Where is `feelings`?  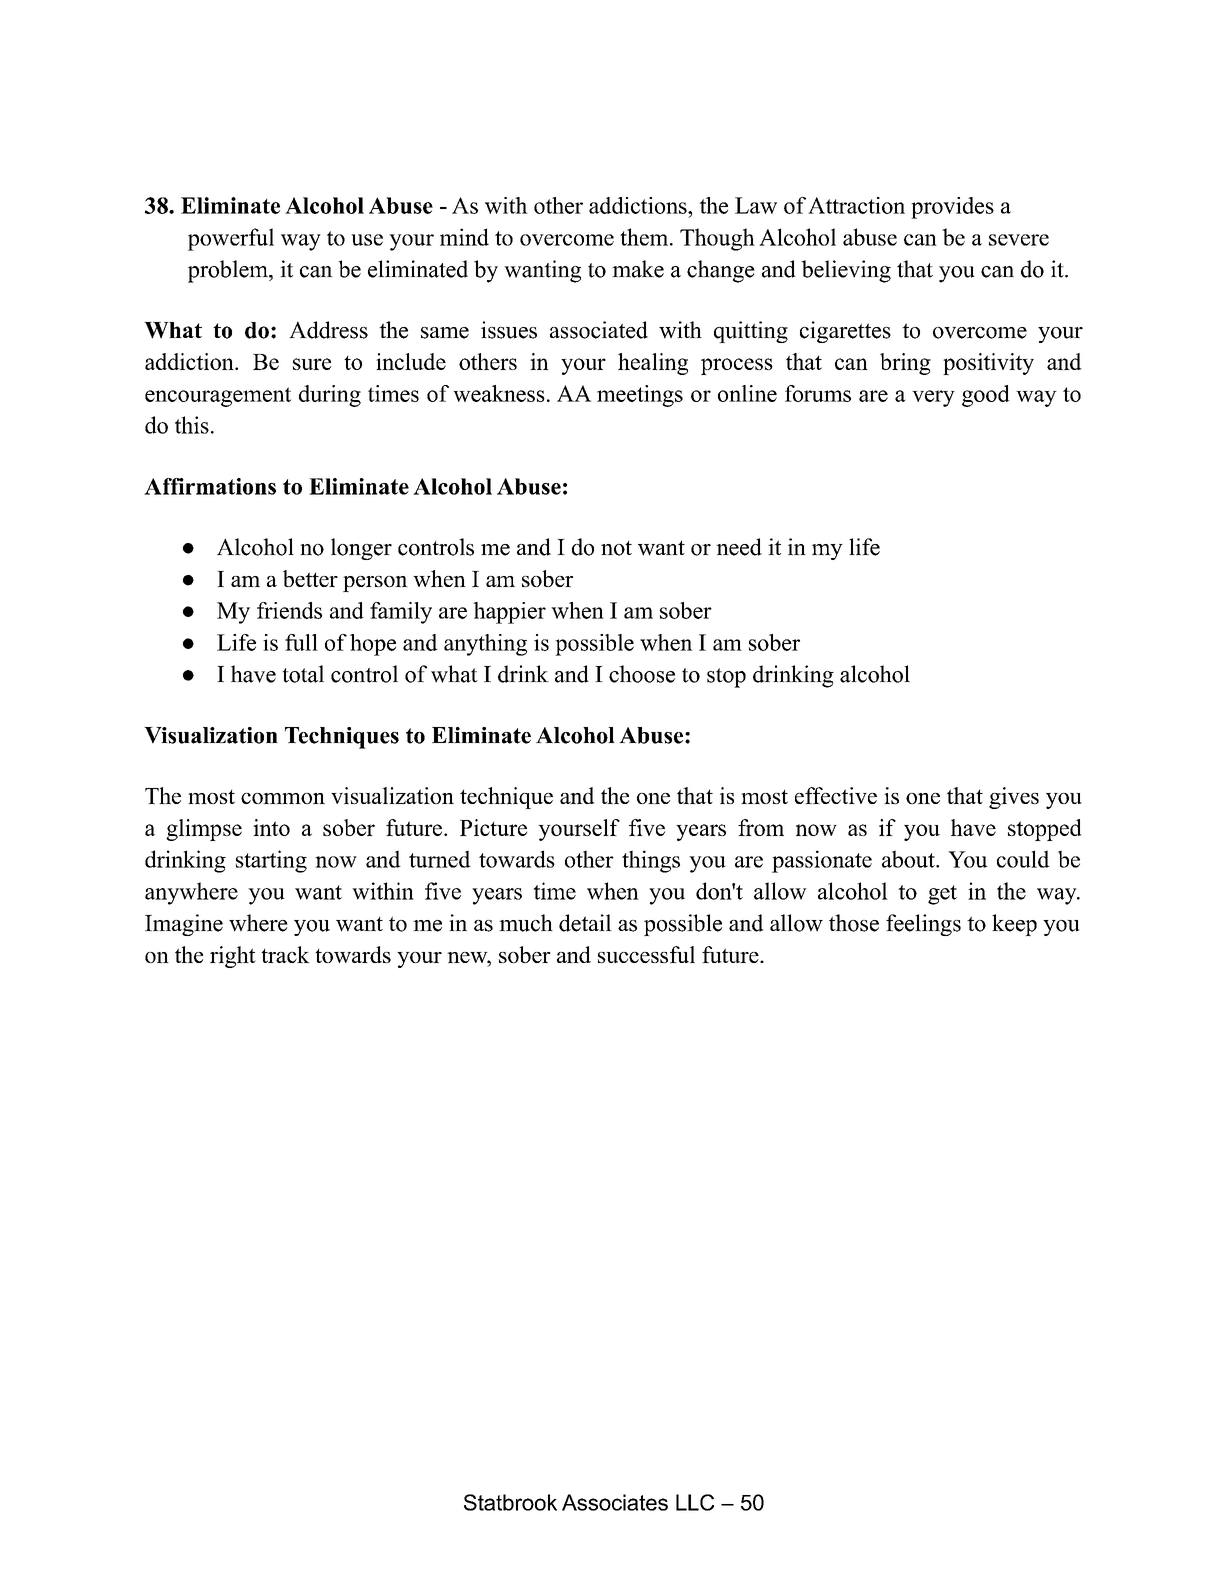 feelings is located at coordinates (923, 925).
